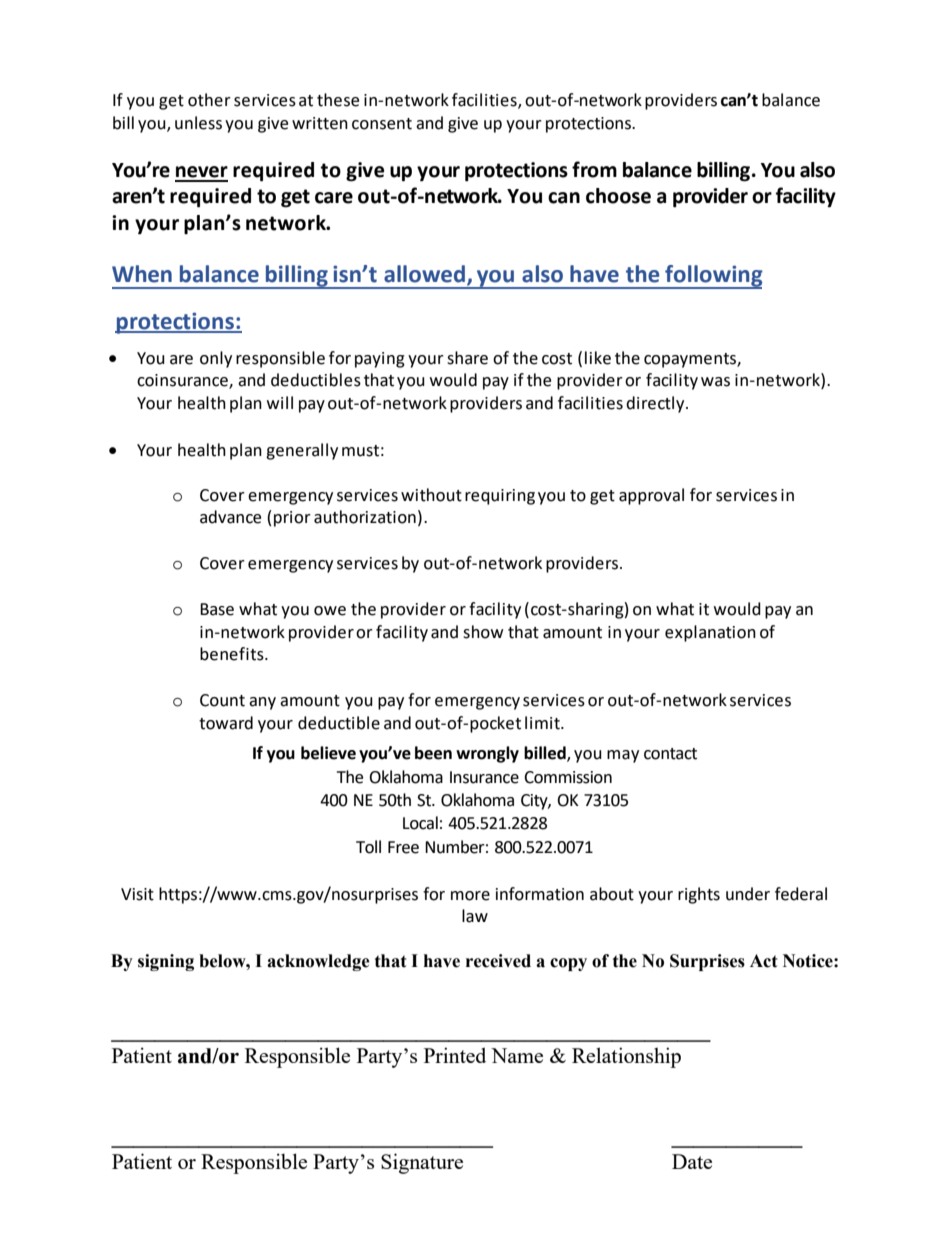 The width and height of the screenshot is (952, 1233). What do you see at coordinates (467, 358) in the screenshot?
I see `share` at bounding box center [467, 358].
